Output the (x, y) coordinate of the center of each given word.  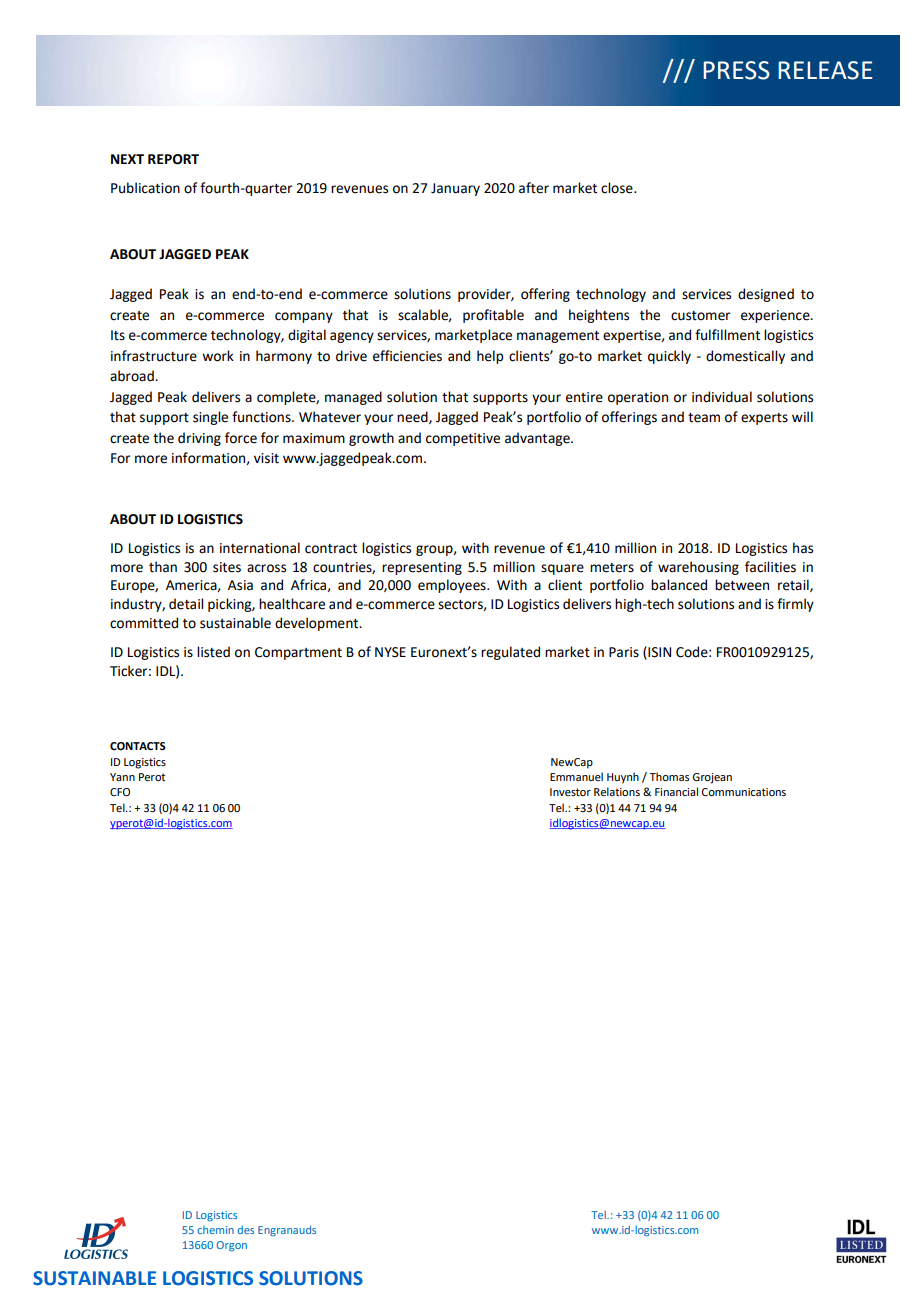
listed (213, 652)
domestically (745, 357)
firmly (795, 605)
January (455, 189)
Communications (744, 792)
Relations (617, 791)
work (218, 356)
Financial (676, 791)
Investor (570, 792)
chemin (215, 1230)
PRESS (736, 70)
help (490, 357)
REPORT (173, 159)
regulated (510, 653)
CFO (120, 792)
